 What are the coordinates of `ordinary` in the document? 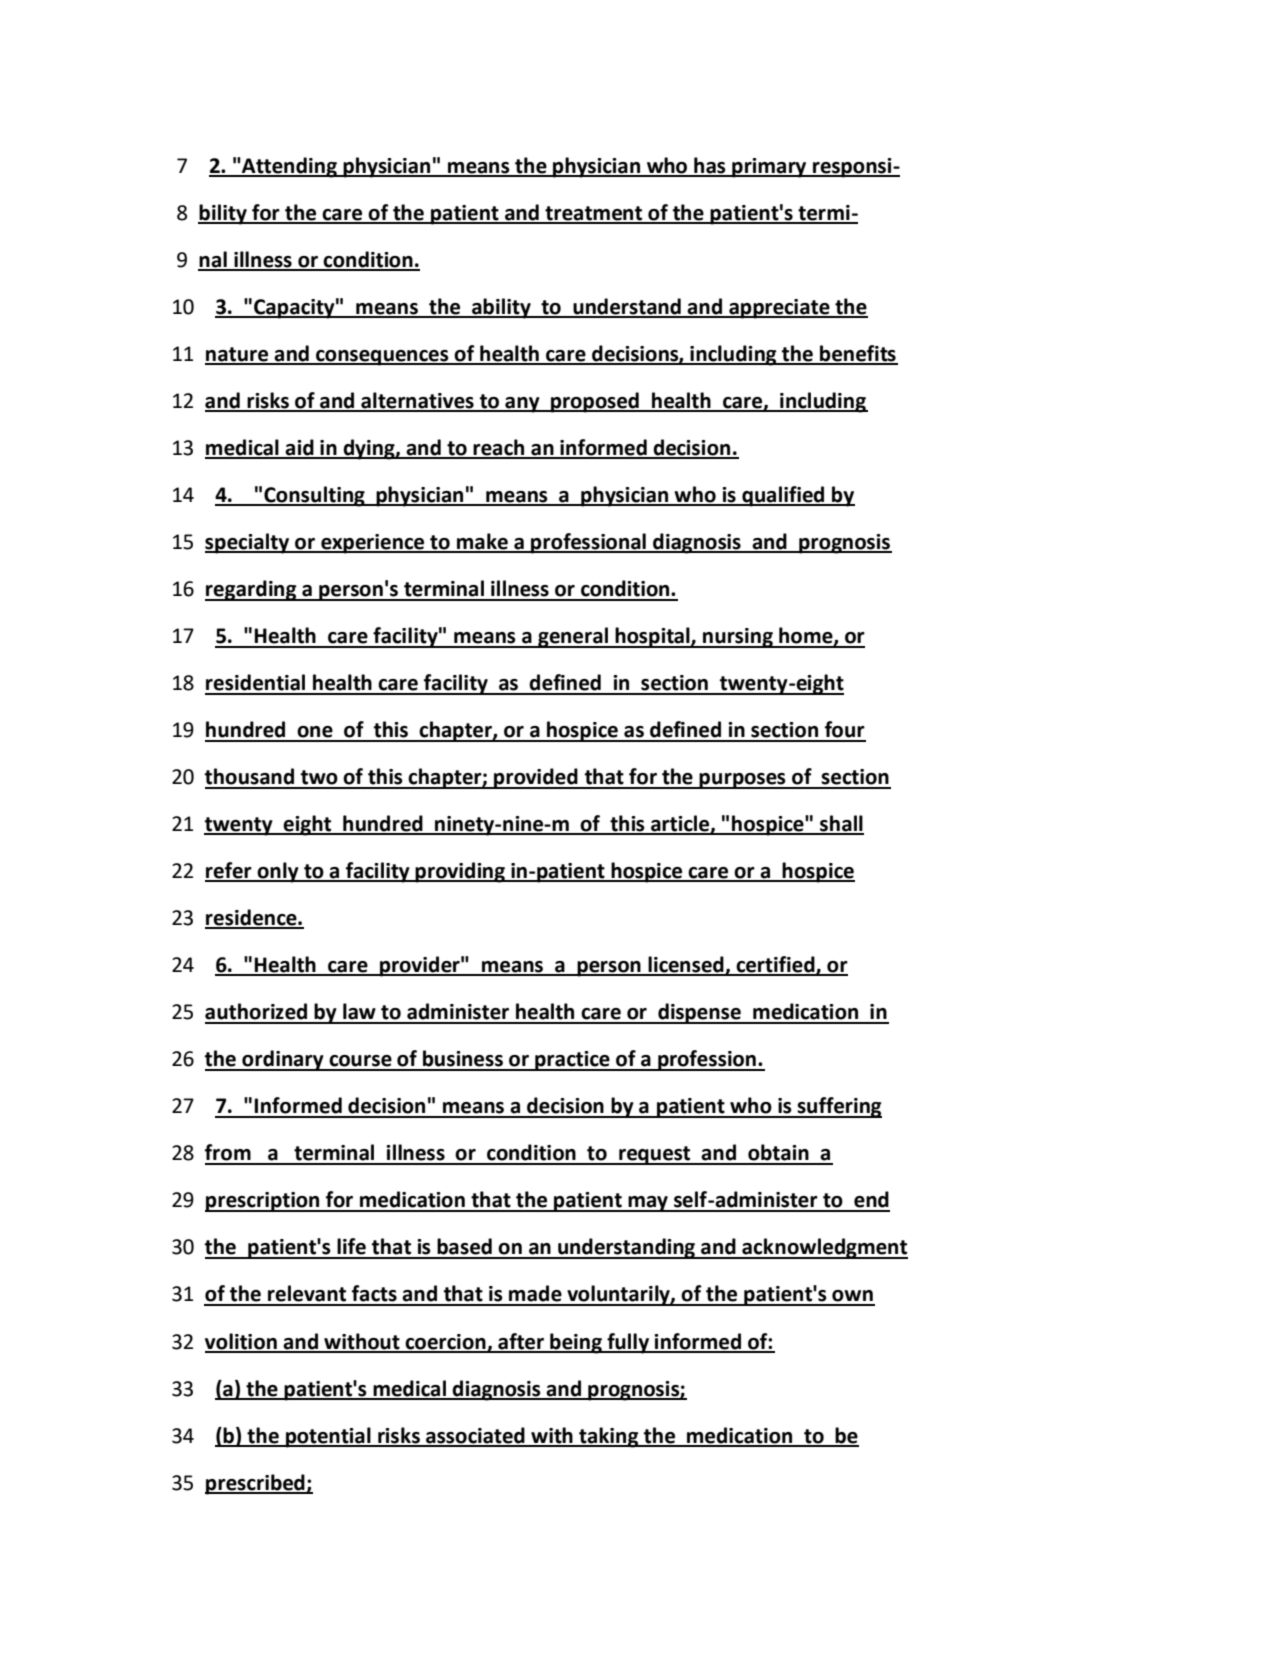 It's located at (283, 1060).
